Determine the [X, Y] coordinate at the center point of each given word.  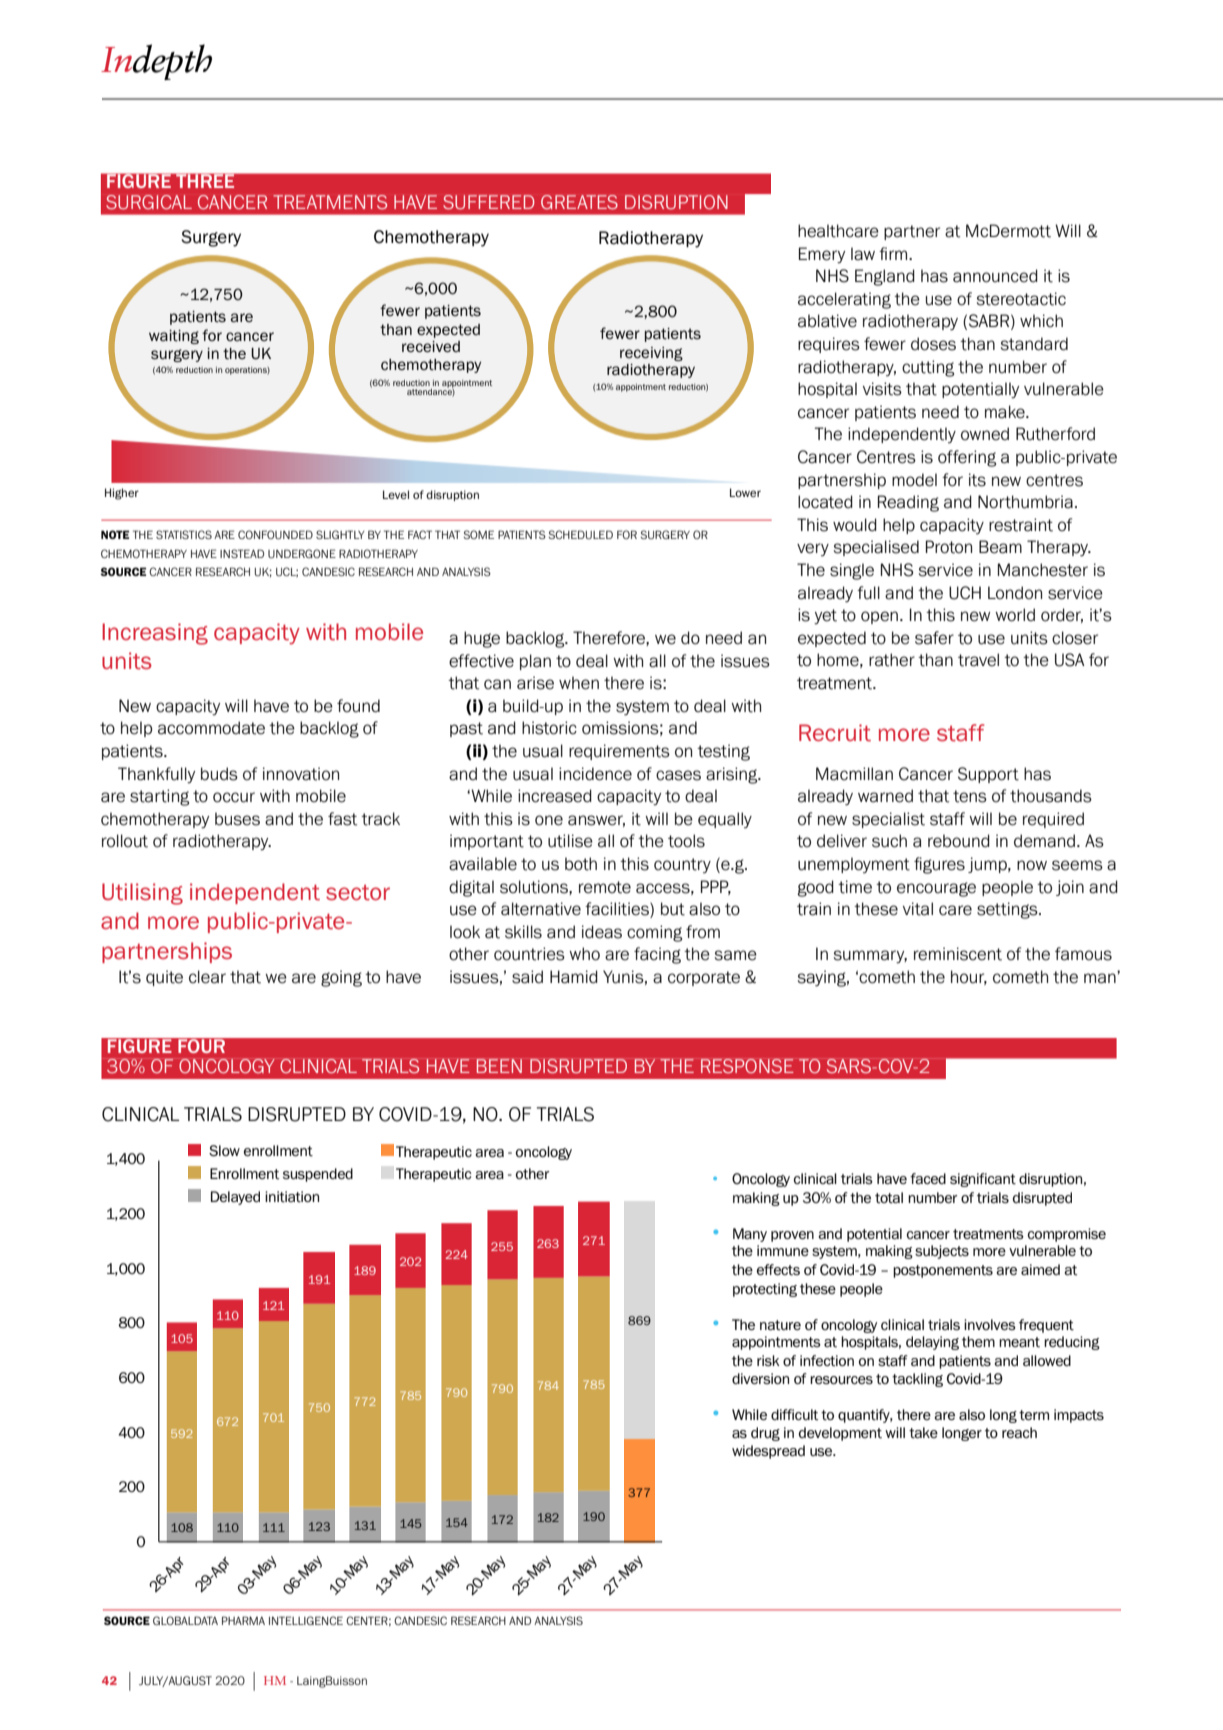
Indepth [156, 62]
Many [750, 1235]
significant [983, 1180]
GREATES [579, 202]
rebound [959, 841]
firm [894, 253]
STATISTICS [184, 534]
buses [237, 819]
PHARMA [243, 1620]
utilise [570, 841]
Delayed [235, 1198]
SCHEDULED [580, 534]
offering [967, 458]
